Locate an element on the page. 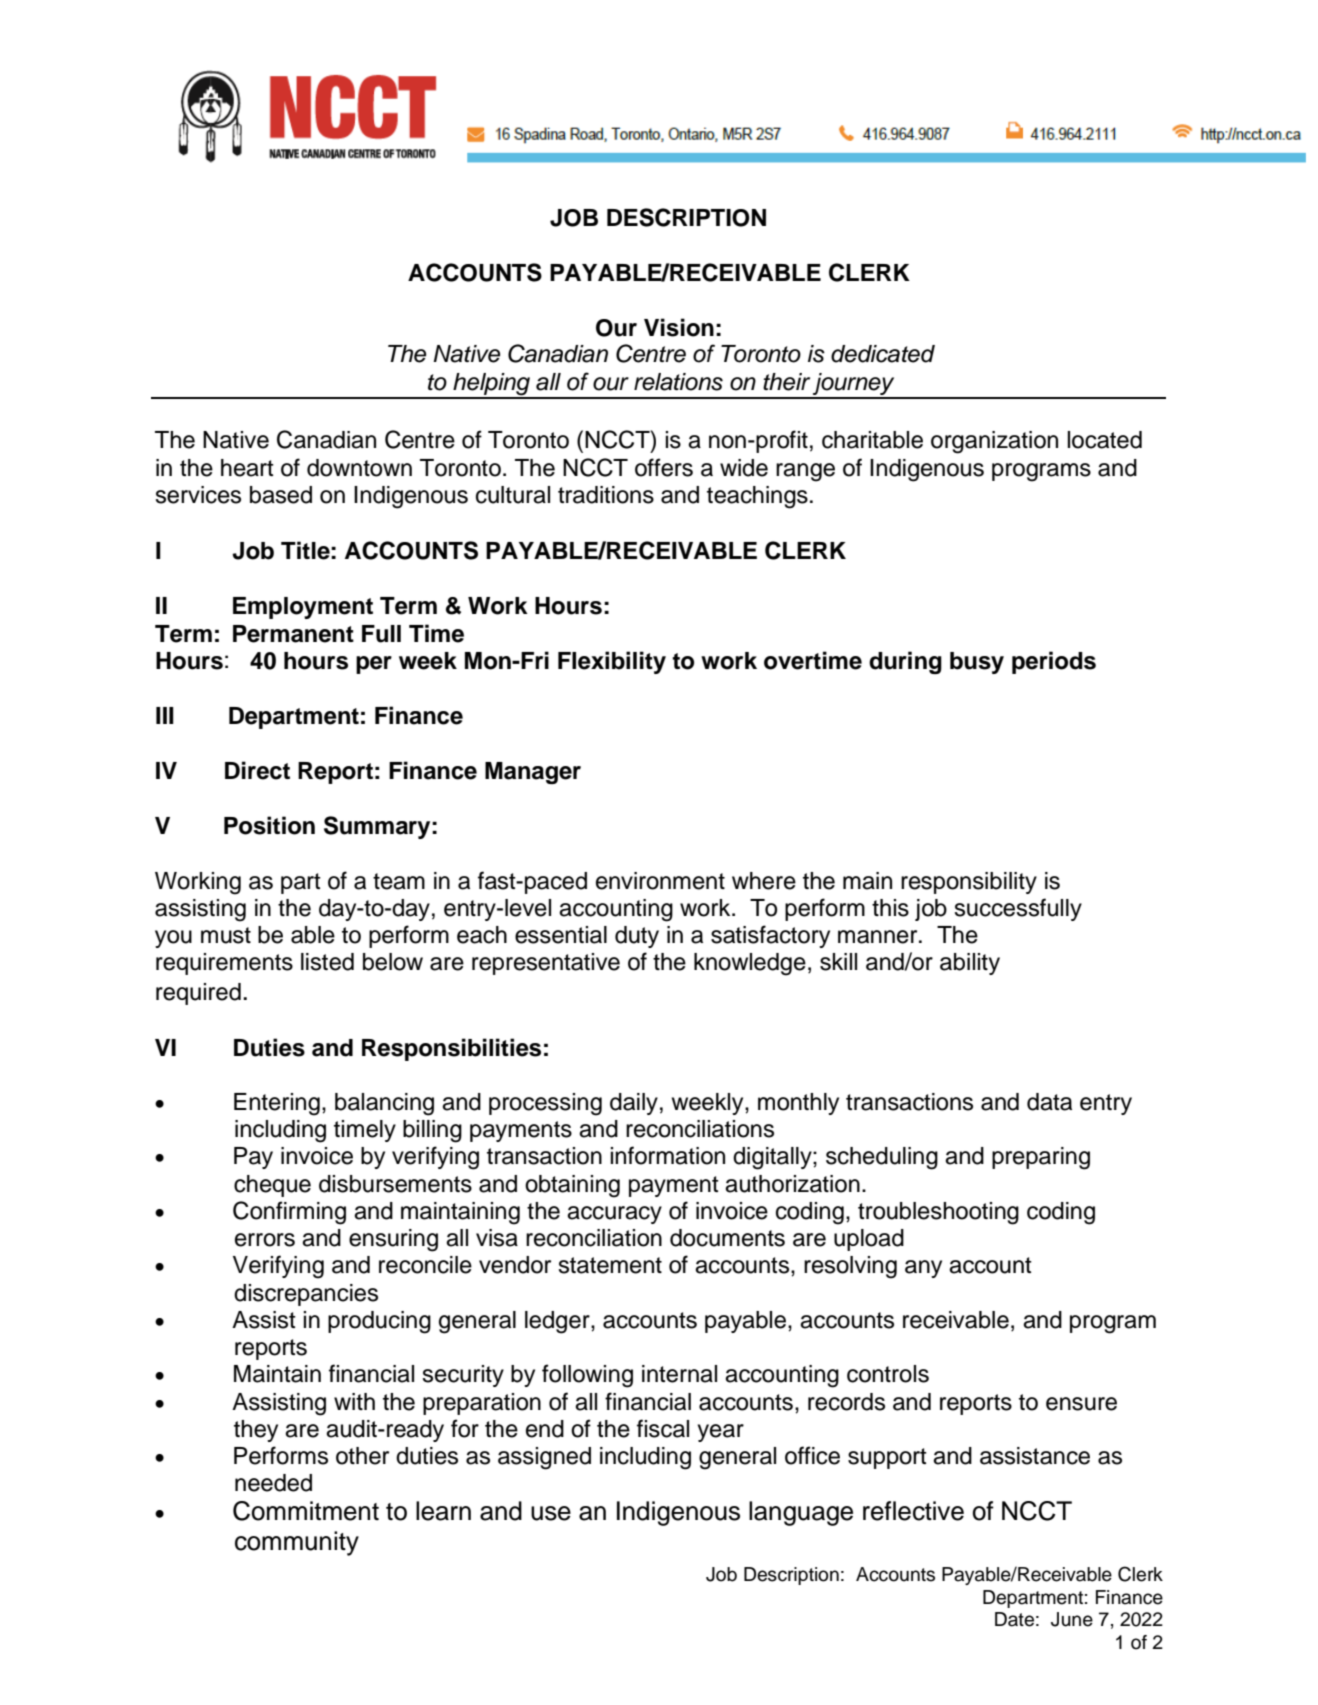  relations is located at coordinates (678, 382).
